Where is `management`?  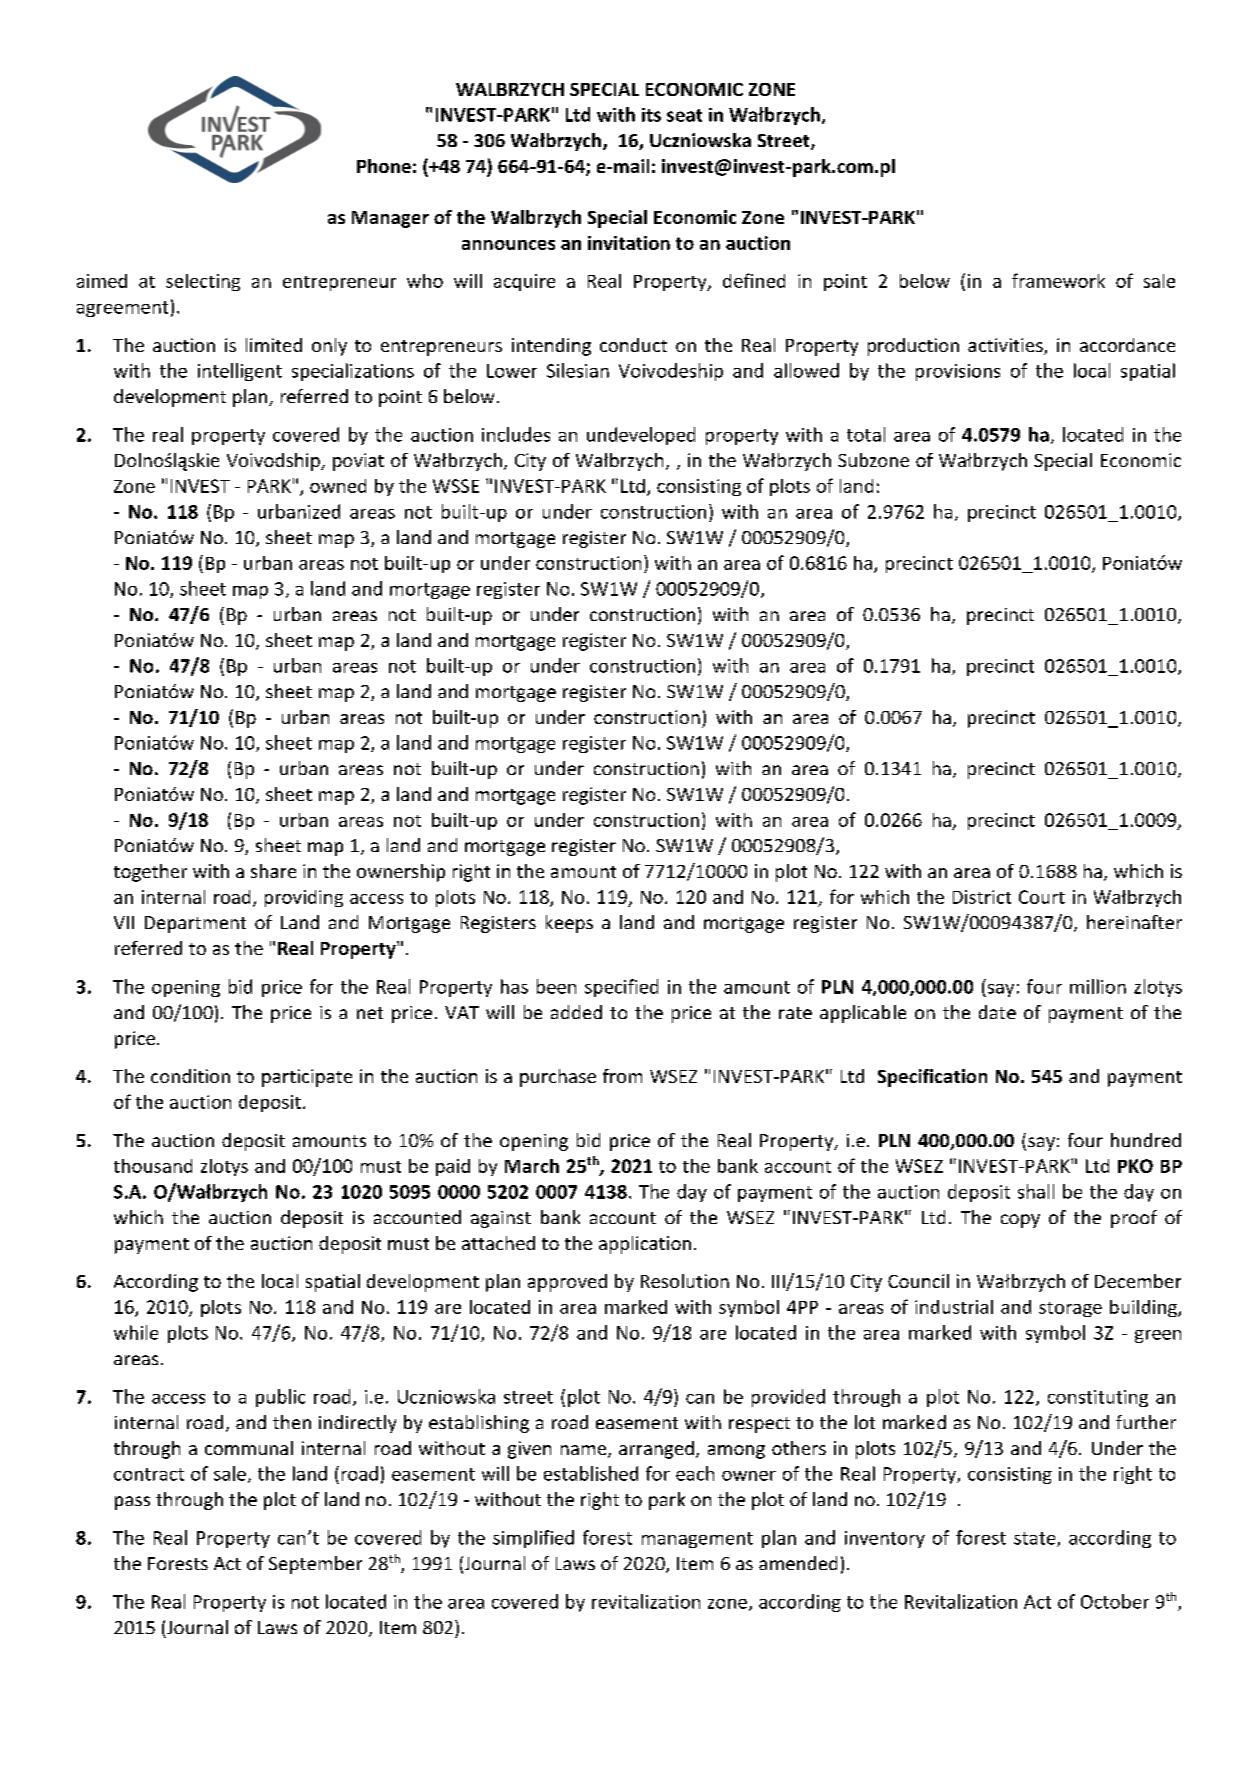
management is located at coordinates (697, 1540).
